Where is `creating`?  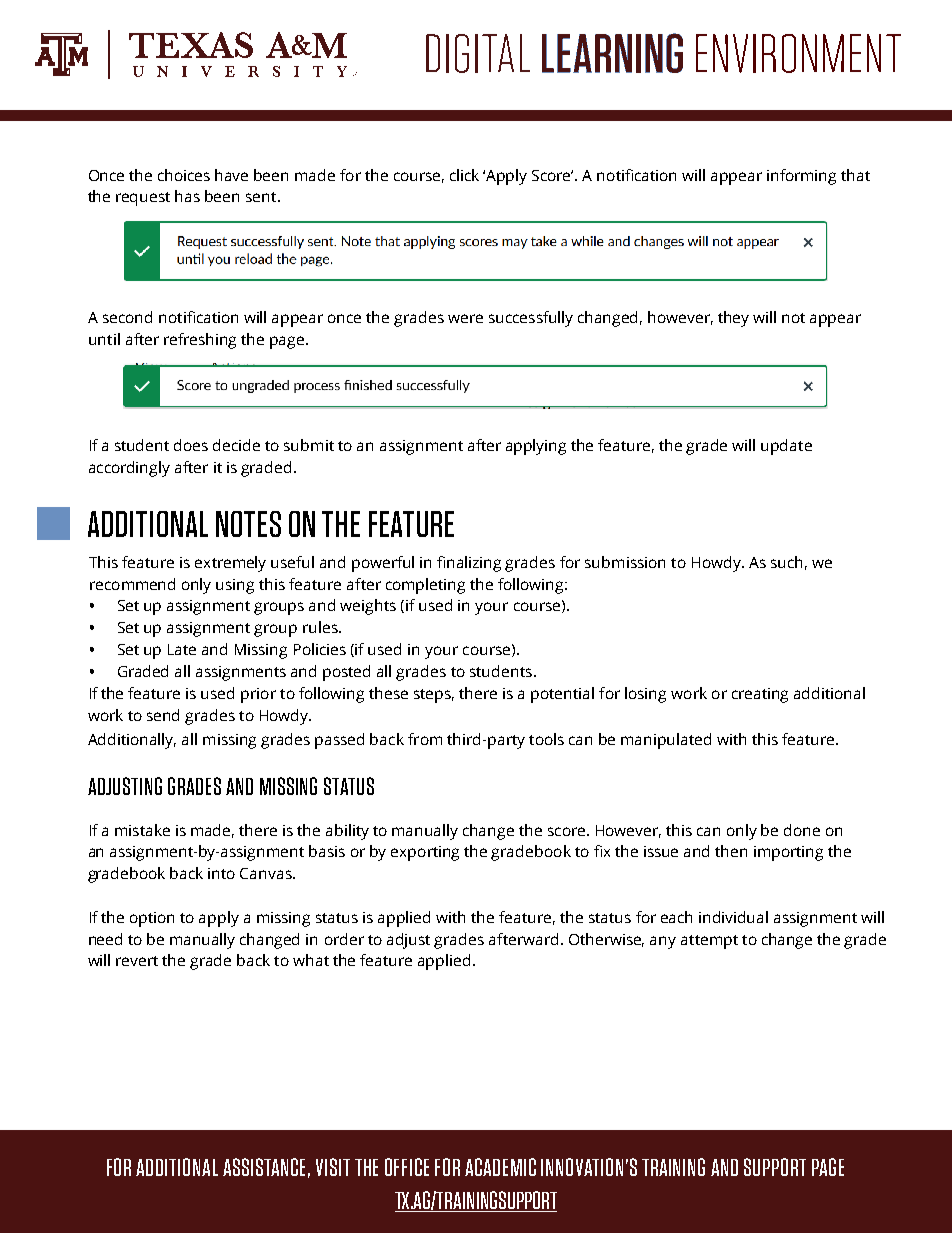
creating is located at coordinates (760, 695).
